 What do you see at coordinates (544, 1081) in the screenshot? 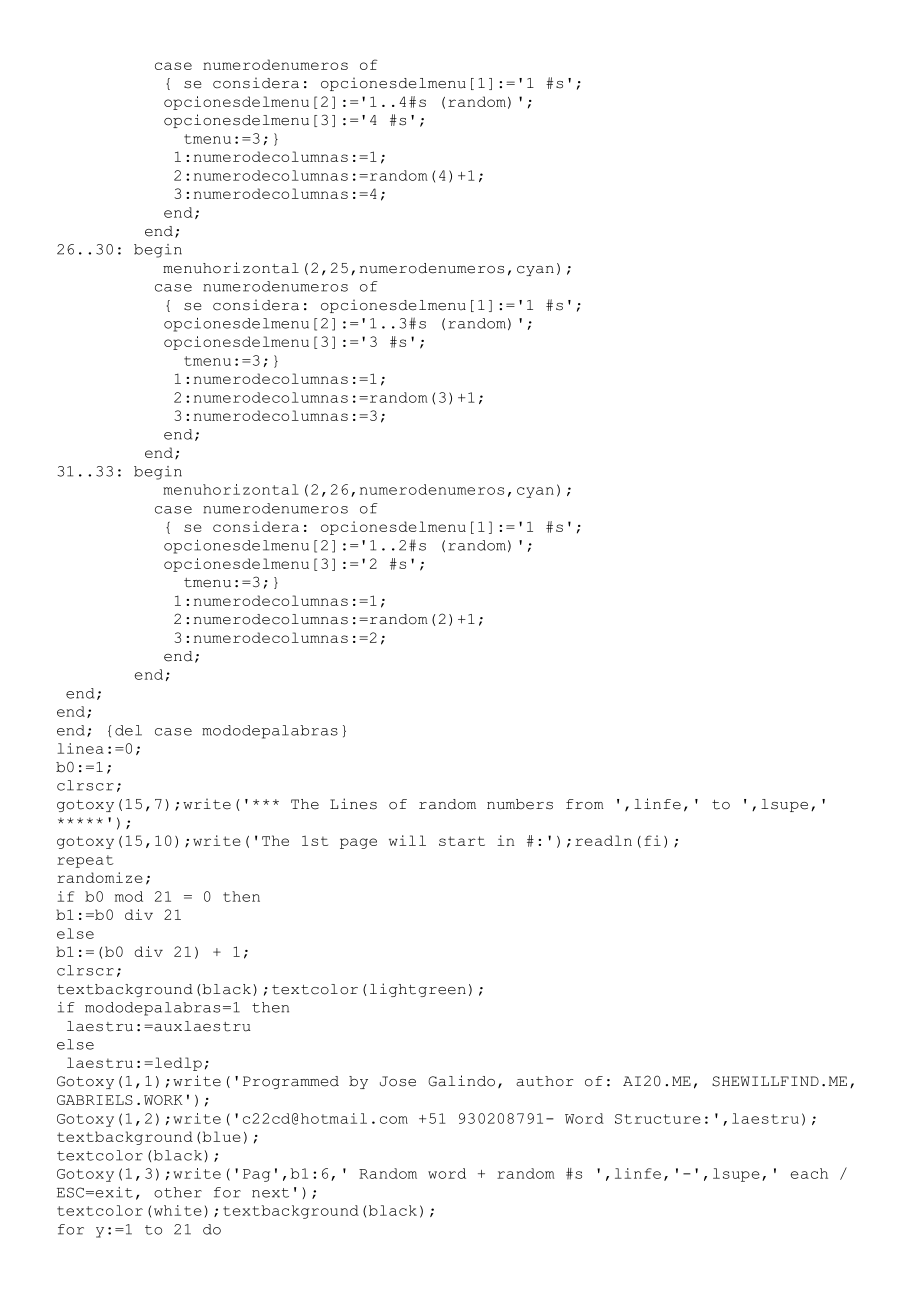
I see `author` at bounding box center [544, 1081].
